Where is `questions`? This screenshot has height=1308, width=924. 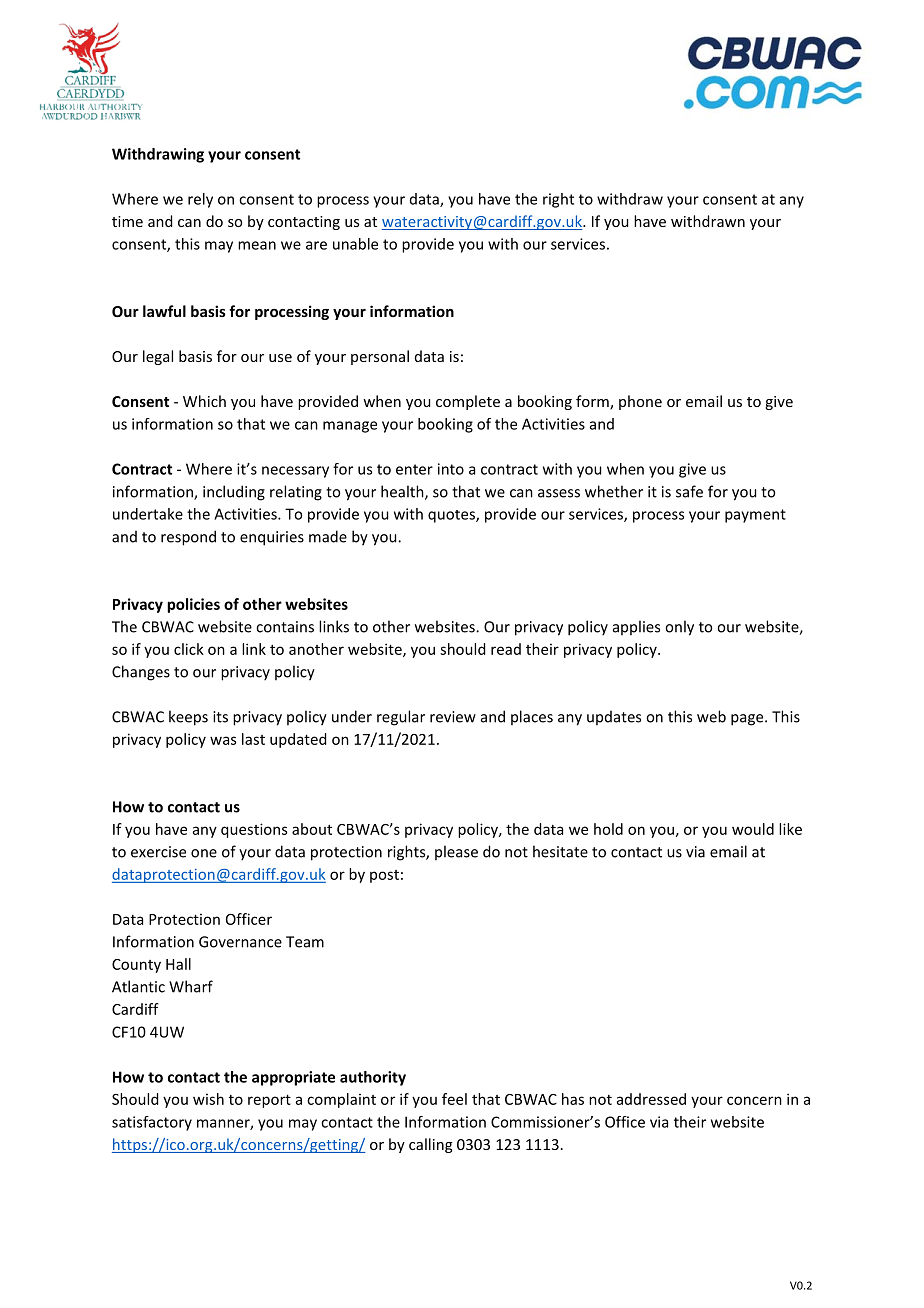
questions is located at coordinates (254, 830).
